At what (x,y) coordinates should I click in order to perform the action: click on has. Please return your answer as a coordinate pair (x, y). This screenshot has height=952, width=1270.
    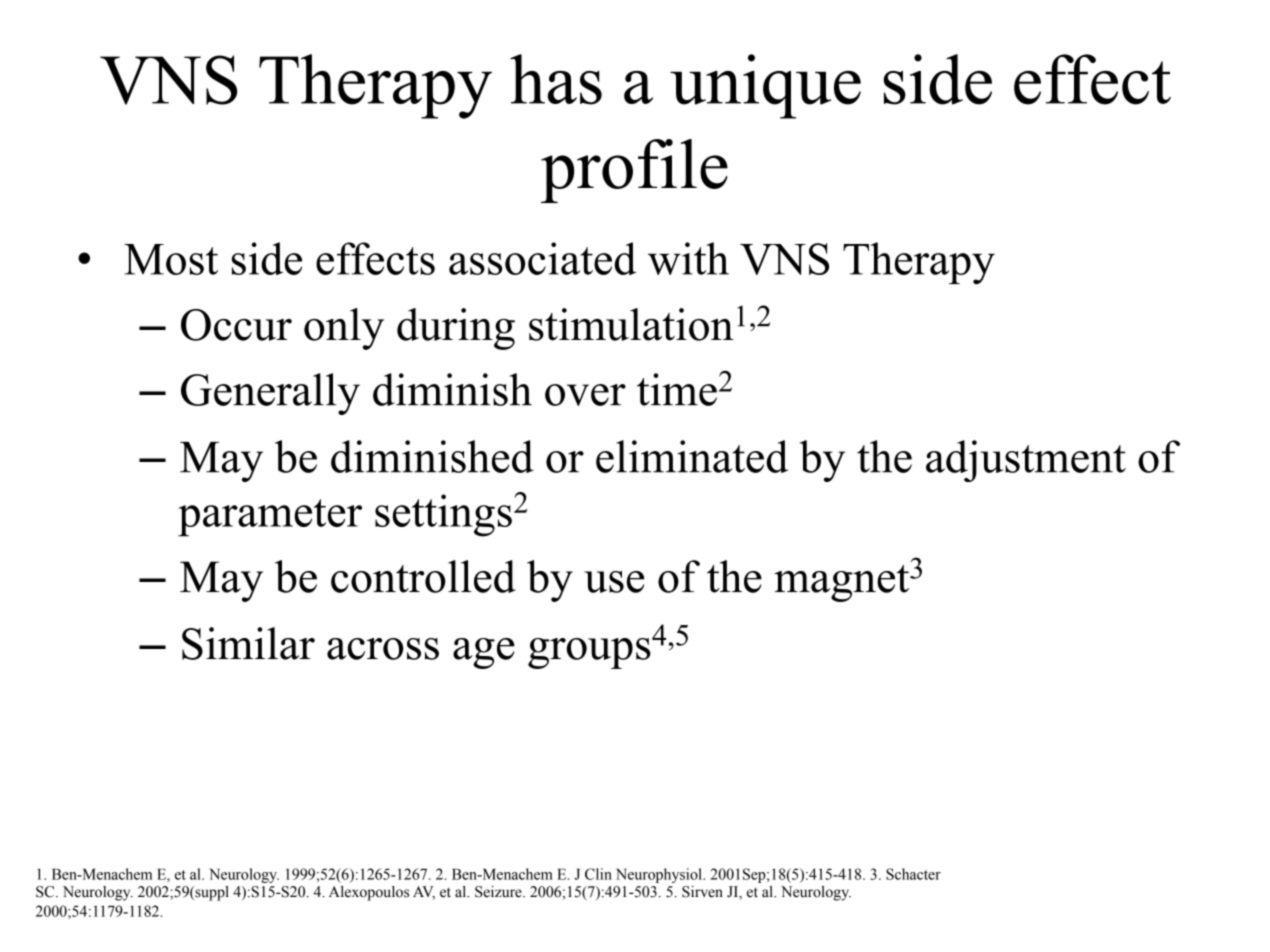
    Looking at the image, I should click on (556, 79).
